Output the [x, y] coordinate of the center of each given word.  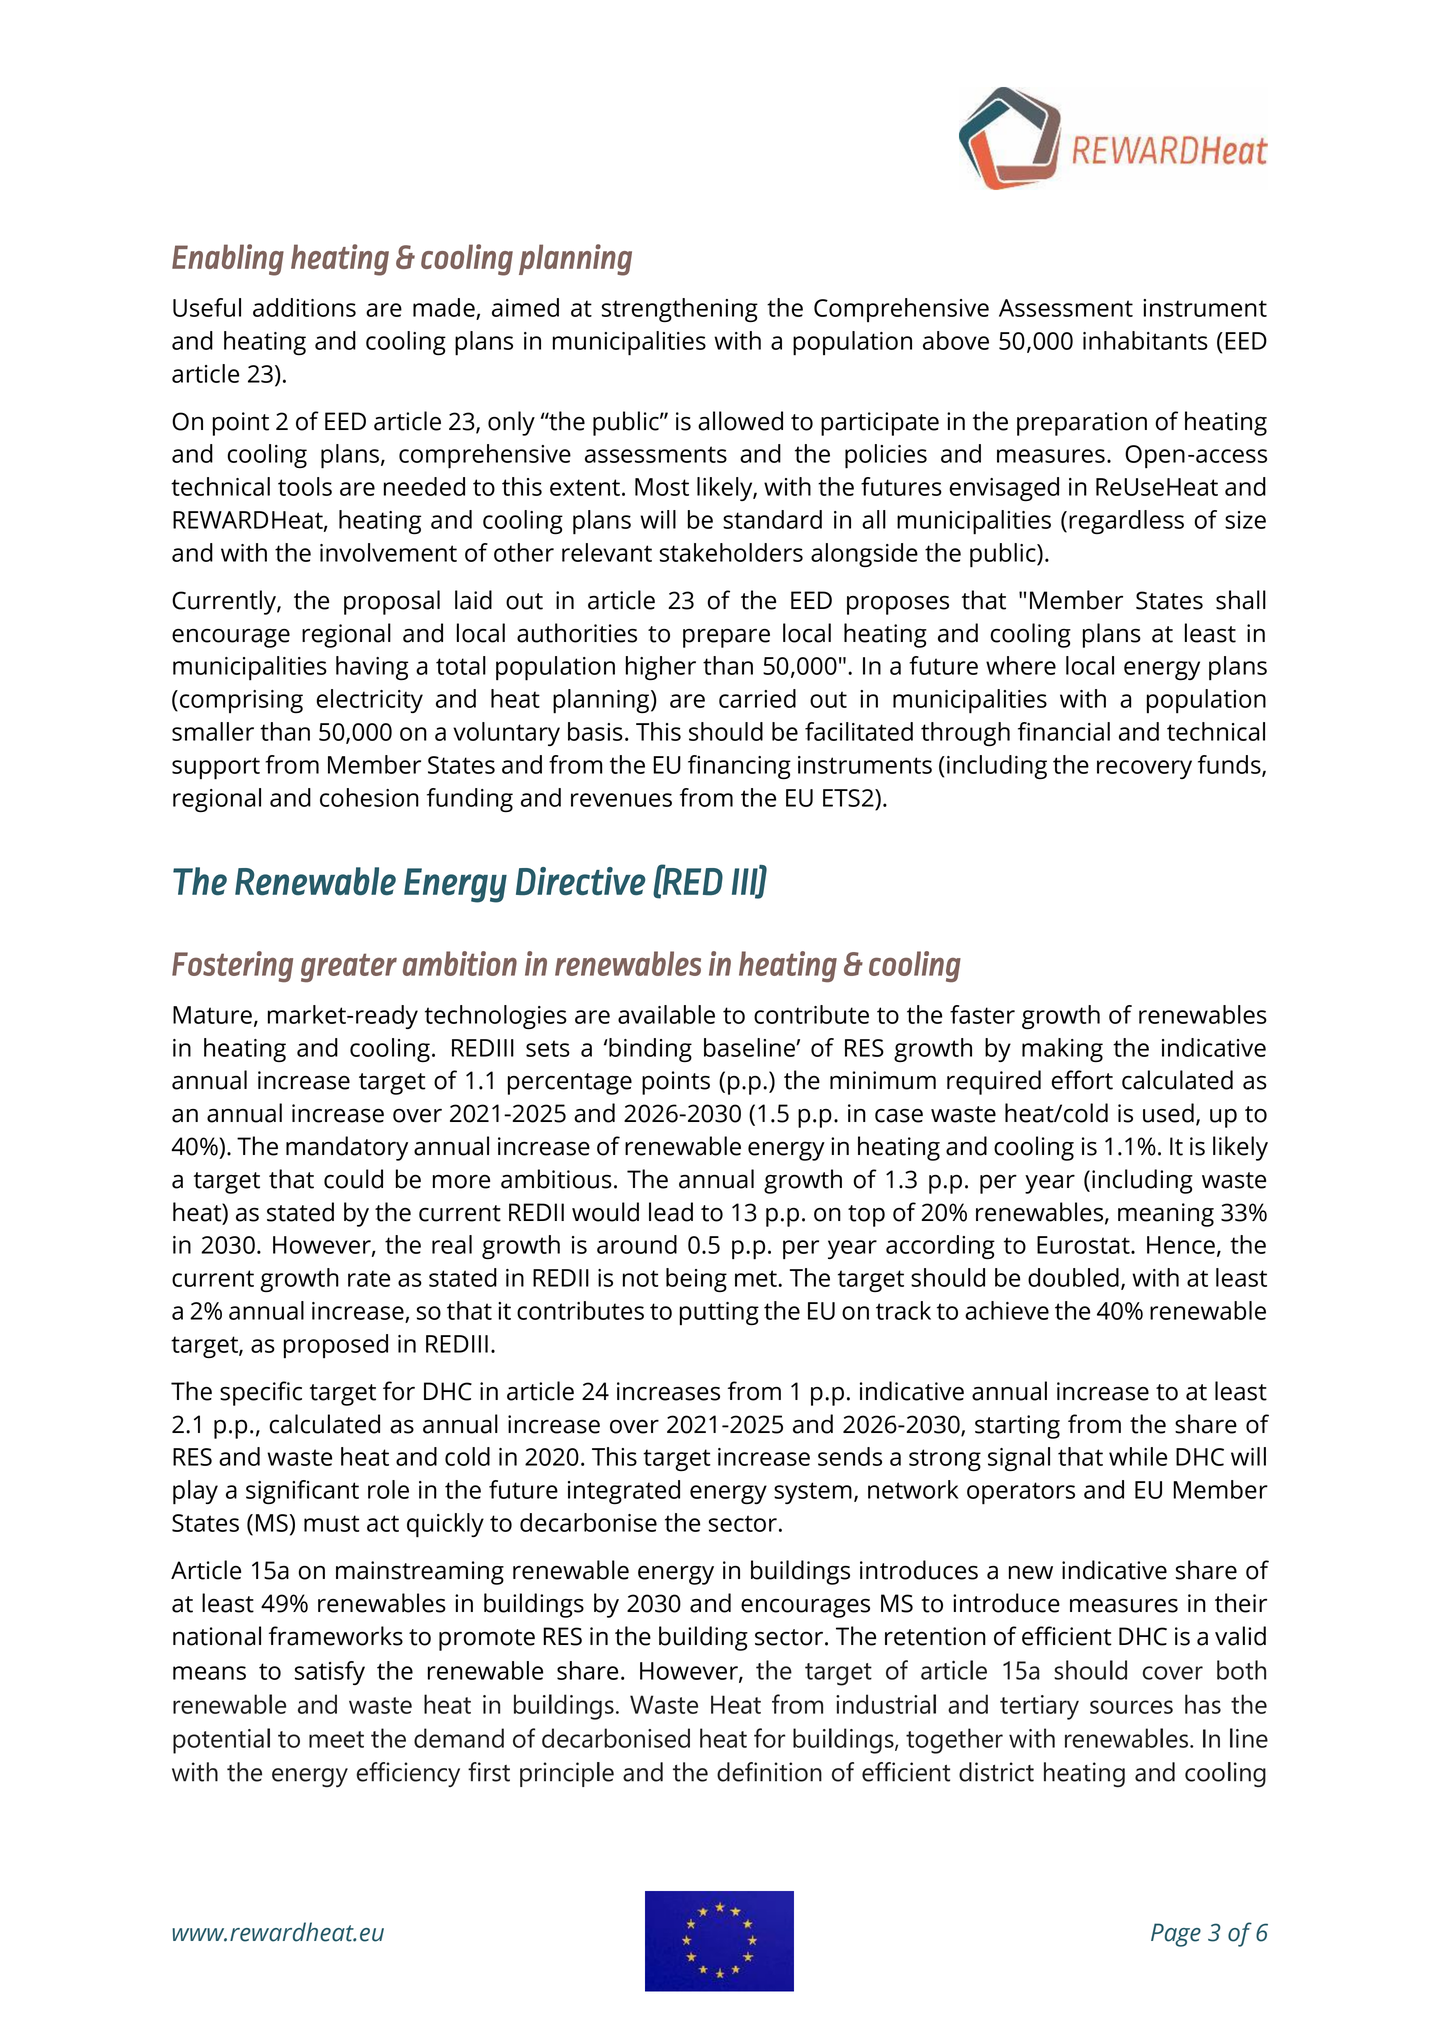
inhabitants [1145, 340]
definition [769, 1772]
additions [304, 307]
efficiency [408, 1774]
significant [302, 1492]
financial [1064, 731]
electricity [369, 701]
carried [757, 698]
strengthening [680, 310]
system [813, 1493]
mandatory [347, 1148]
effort [1082, 1080]
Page [1176, 1935]
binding [649, 1050]
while [1138, 1456]
